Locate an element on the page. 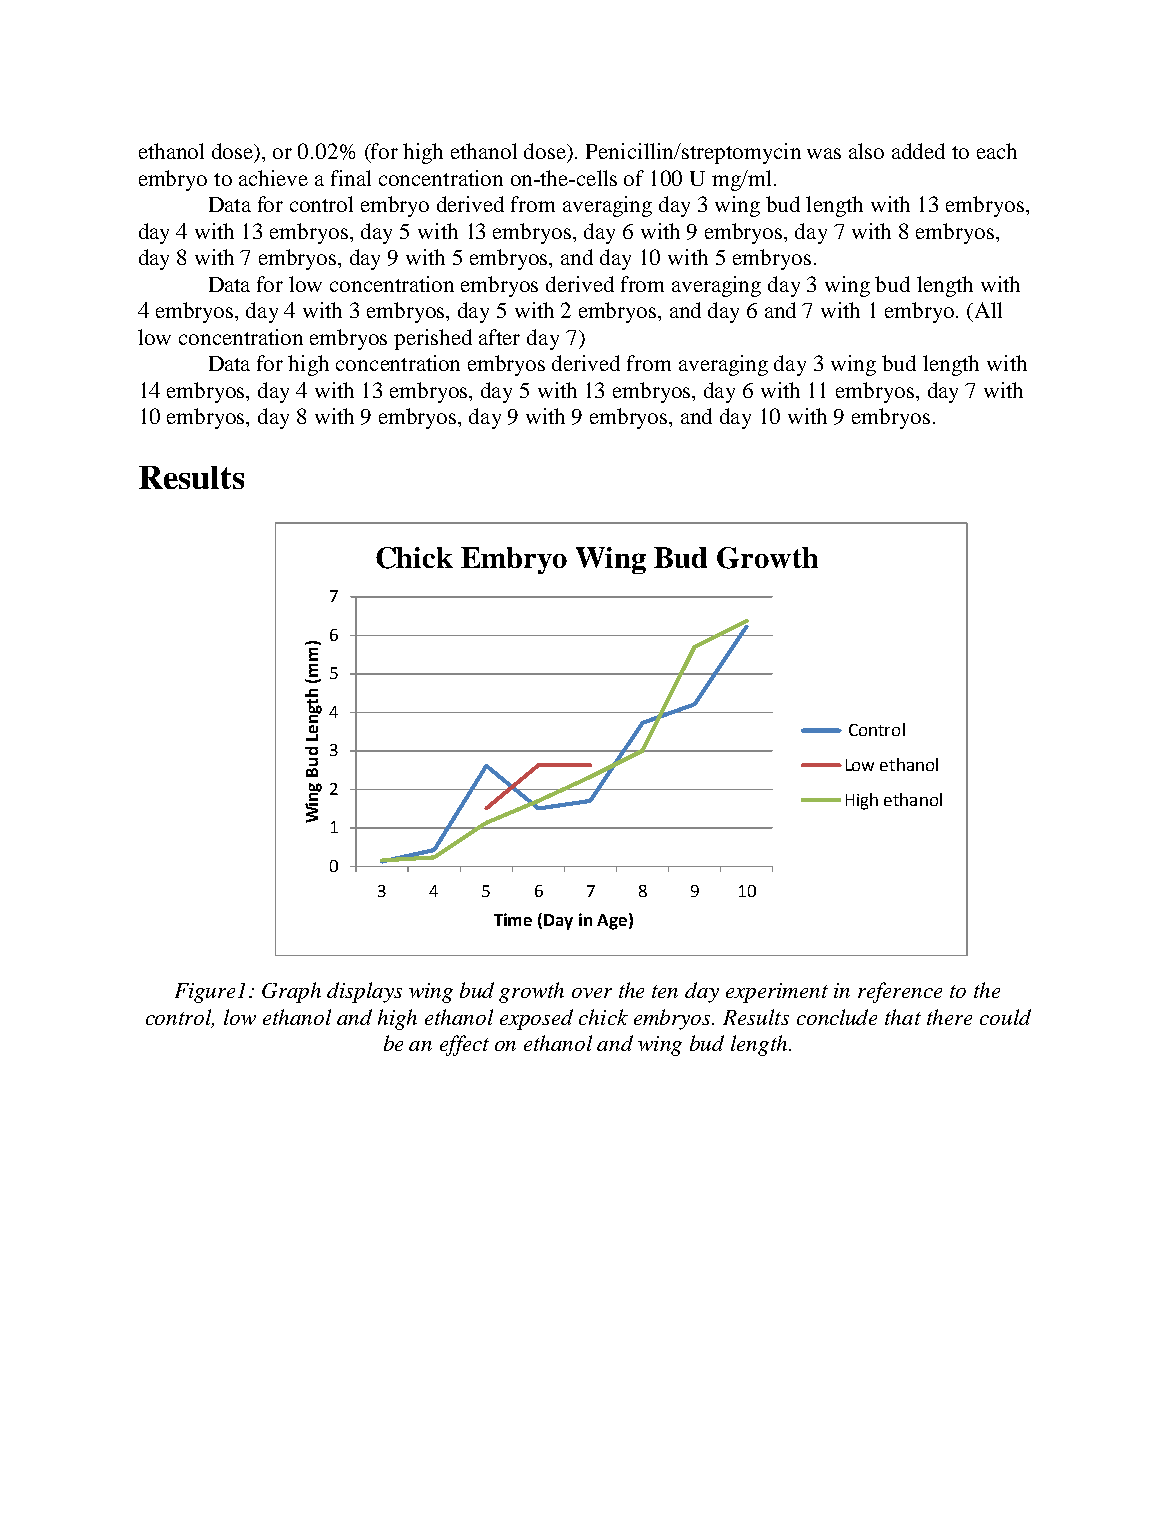 This page has height=1522, width=1176. added is located at coordinates (918, 151).
